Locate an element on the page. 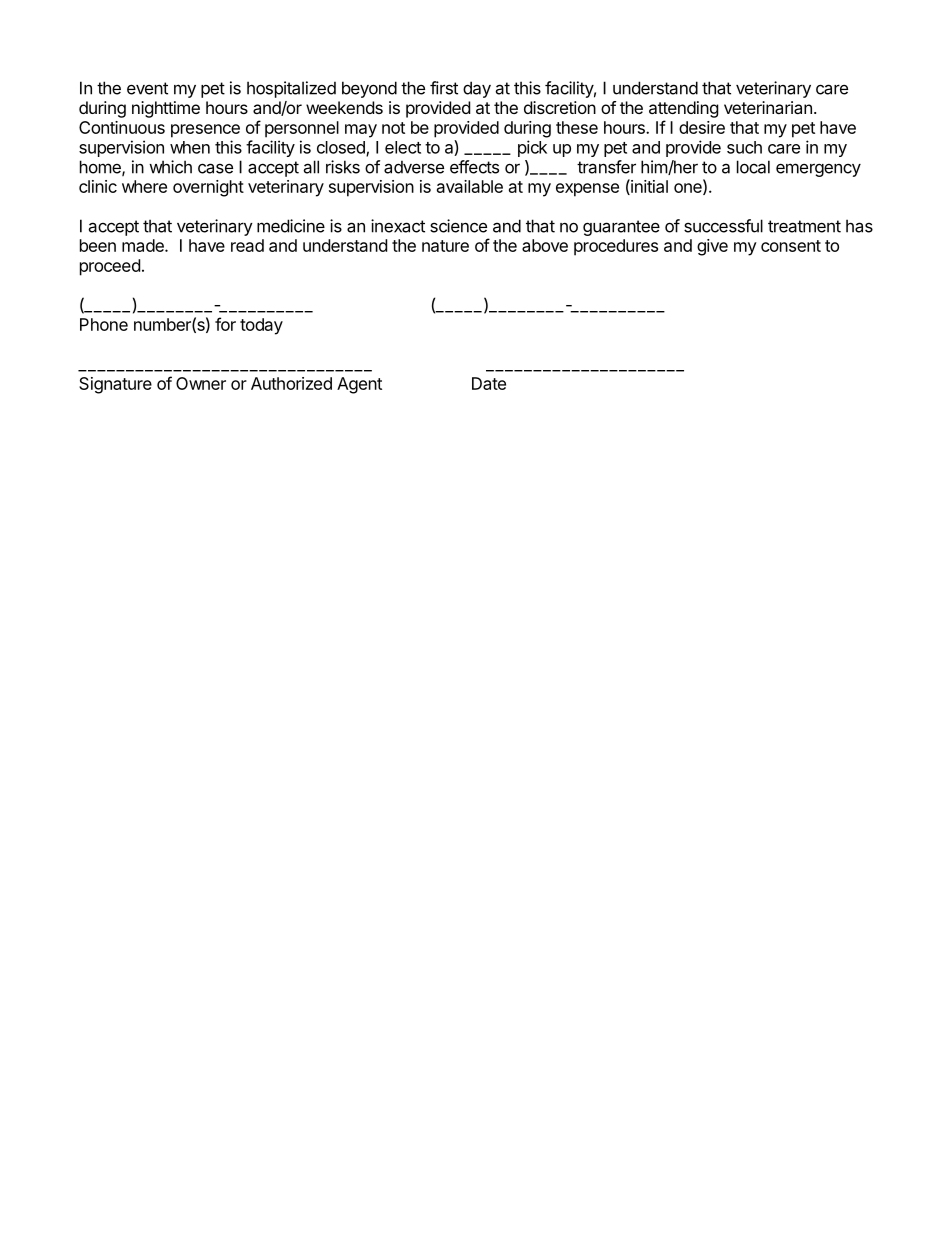  Owner is located at coordinates (201, 383).
